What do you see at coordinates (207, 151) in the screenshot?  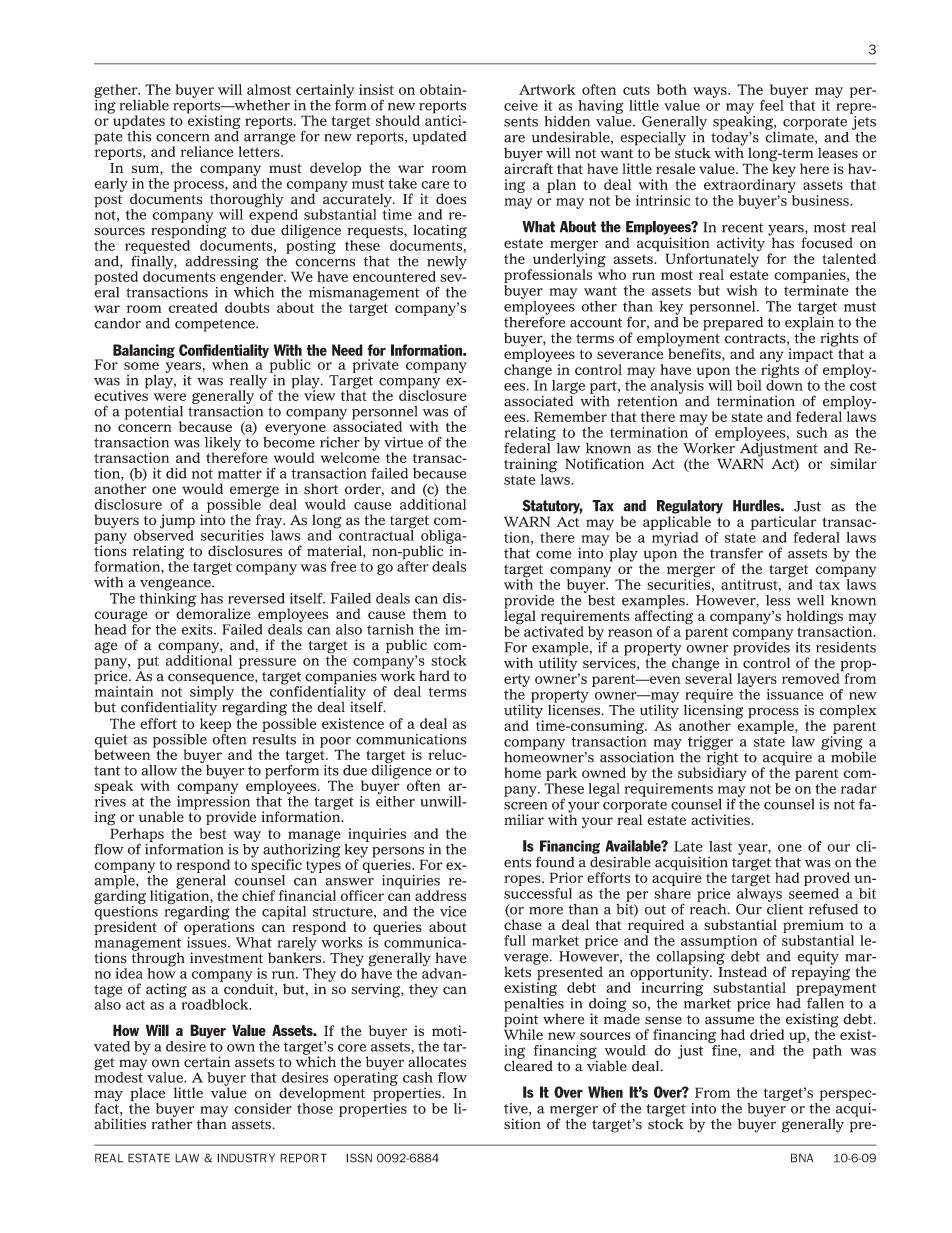 I see `reliance` at bounding box center [207, 151].
